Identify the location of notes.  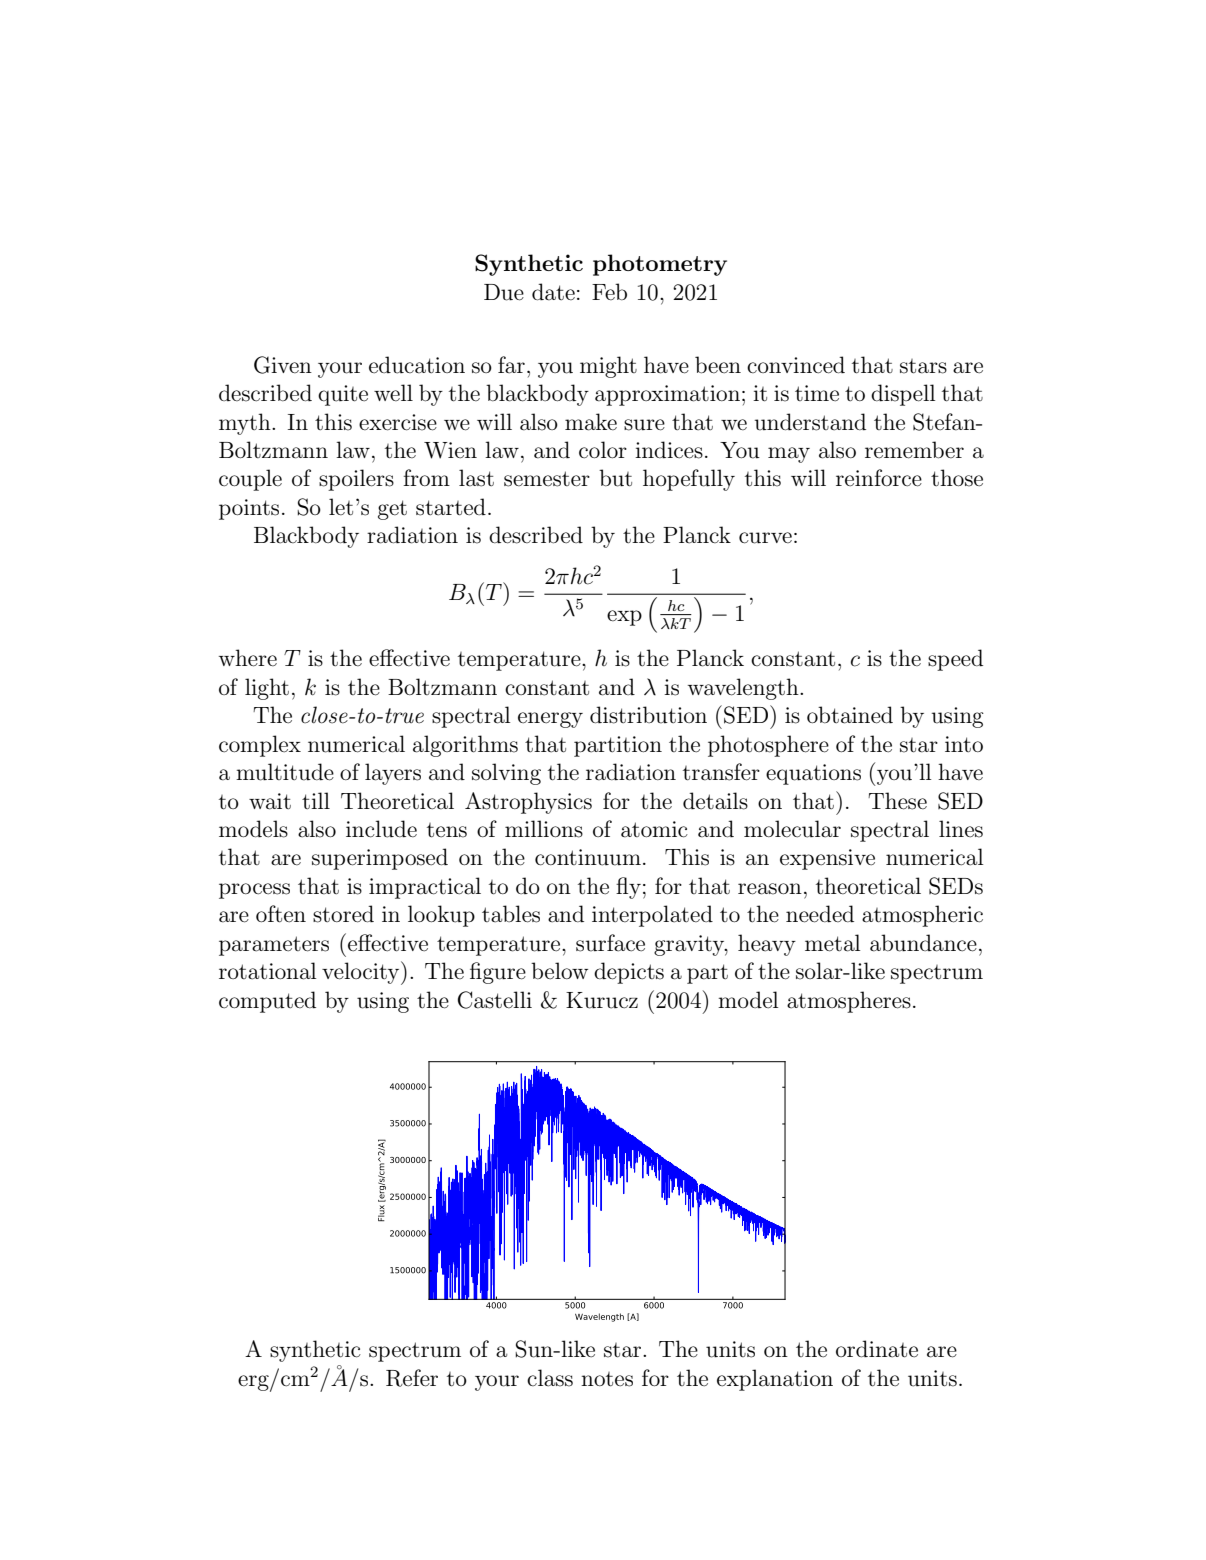
(607, 1379).
